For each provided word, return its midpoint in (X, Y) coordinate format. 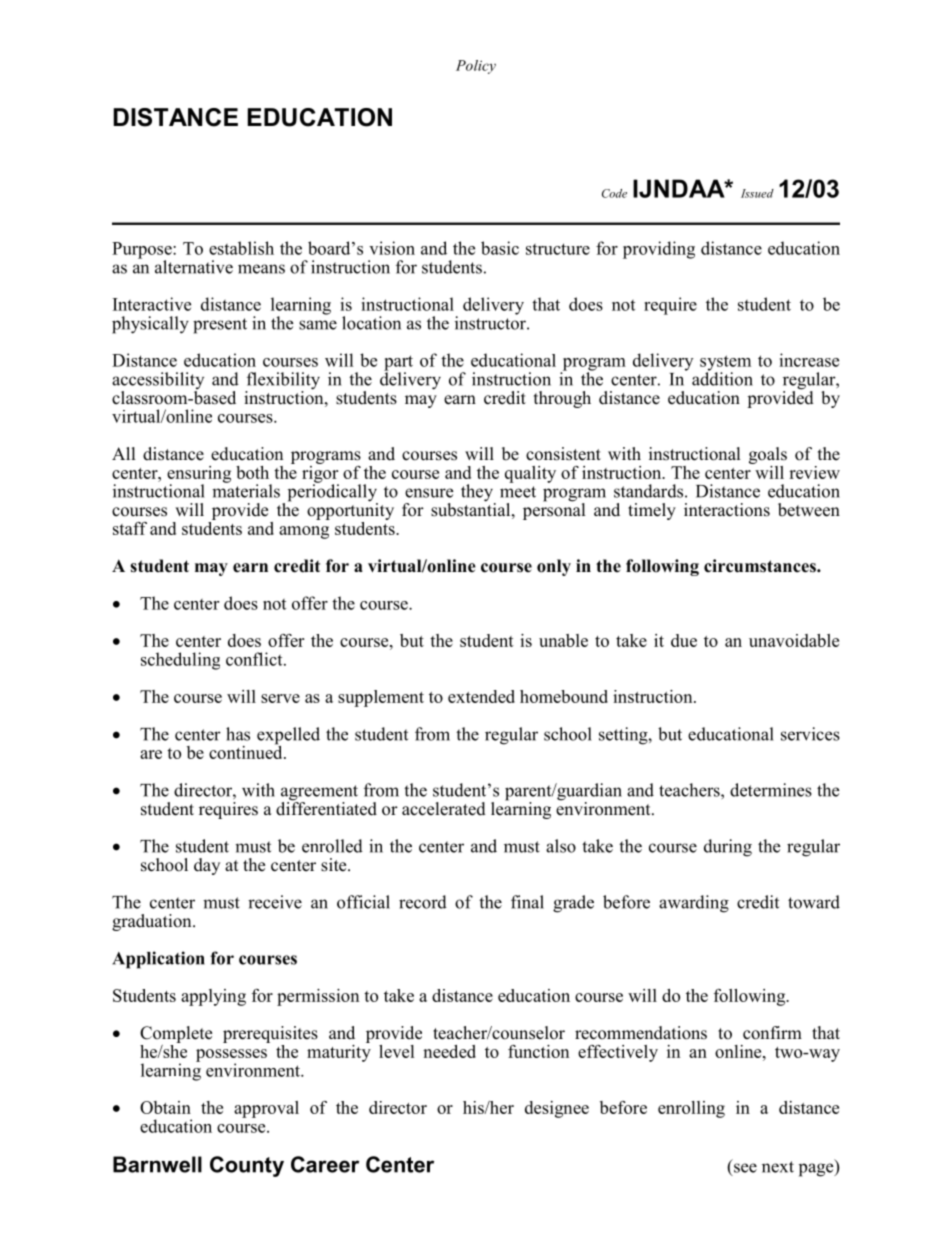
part (398, 364)
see (745, 1168)
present (220, 326)
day (207, 866)
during (728, 848)
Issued (757, 193)
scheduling (180, 661)
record (423, 902)
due (684, 640)
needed (449, 1051)
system (725, 364)
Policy (476, 67)
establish (241, 248)
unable (563, 640)
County (247, 1166)
